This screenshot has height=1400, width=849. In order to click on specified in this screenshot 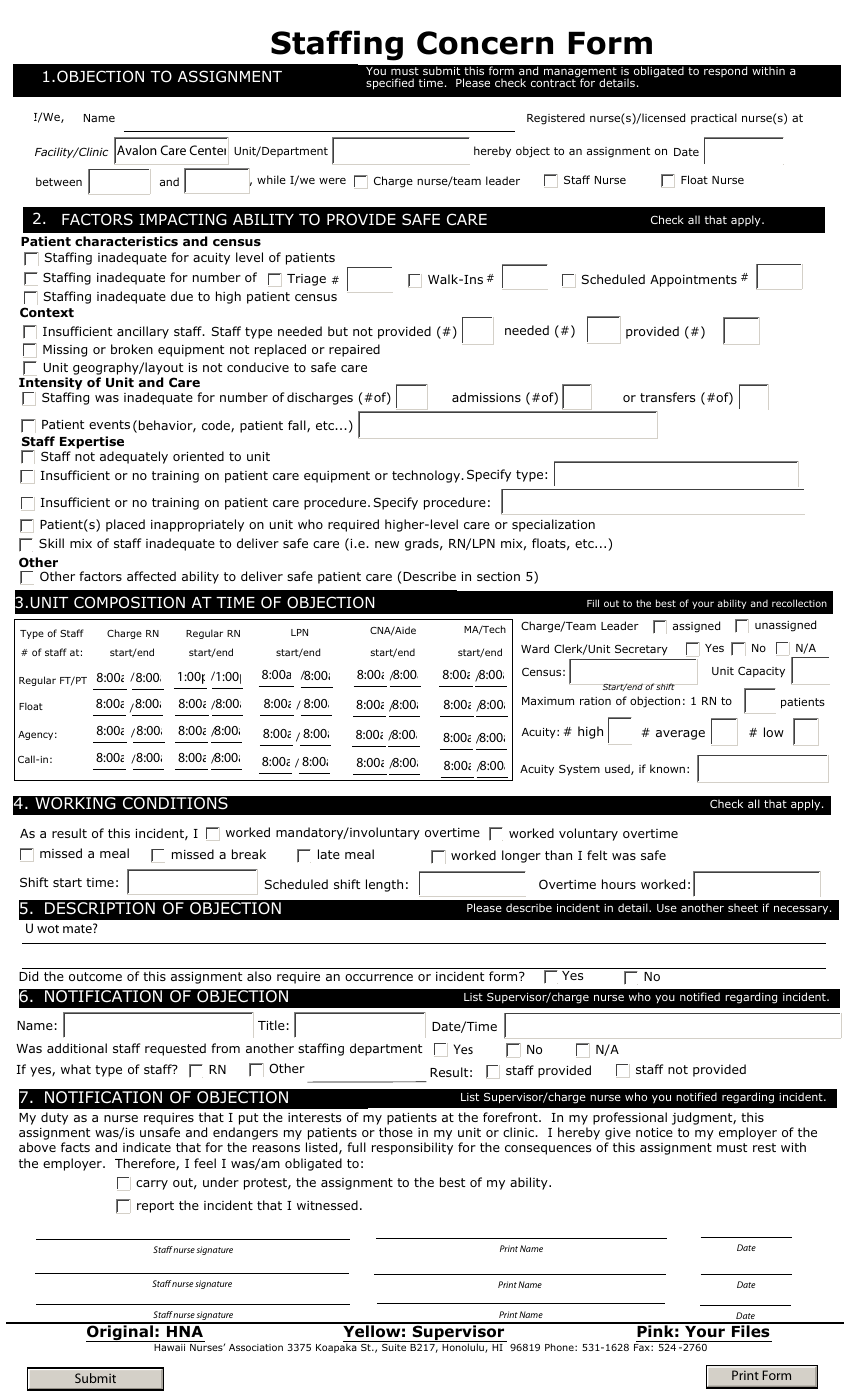, I will do `click(390, 84)`.
